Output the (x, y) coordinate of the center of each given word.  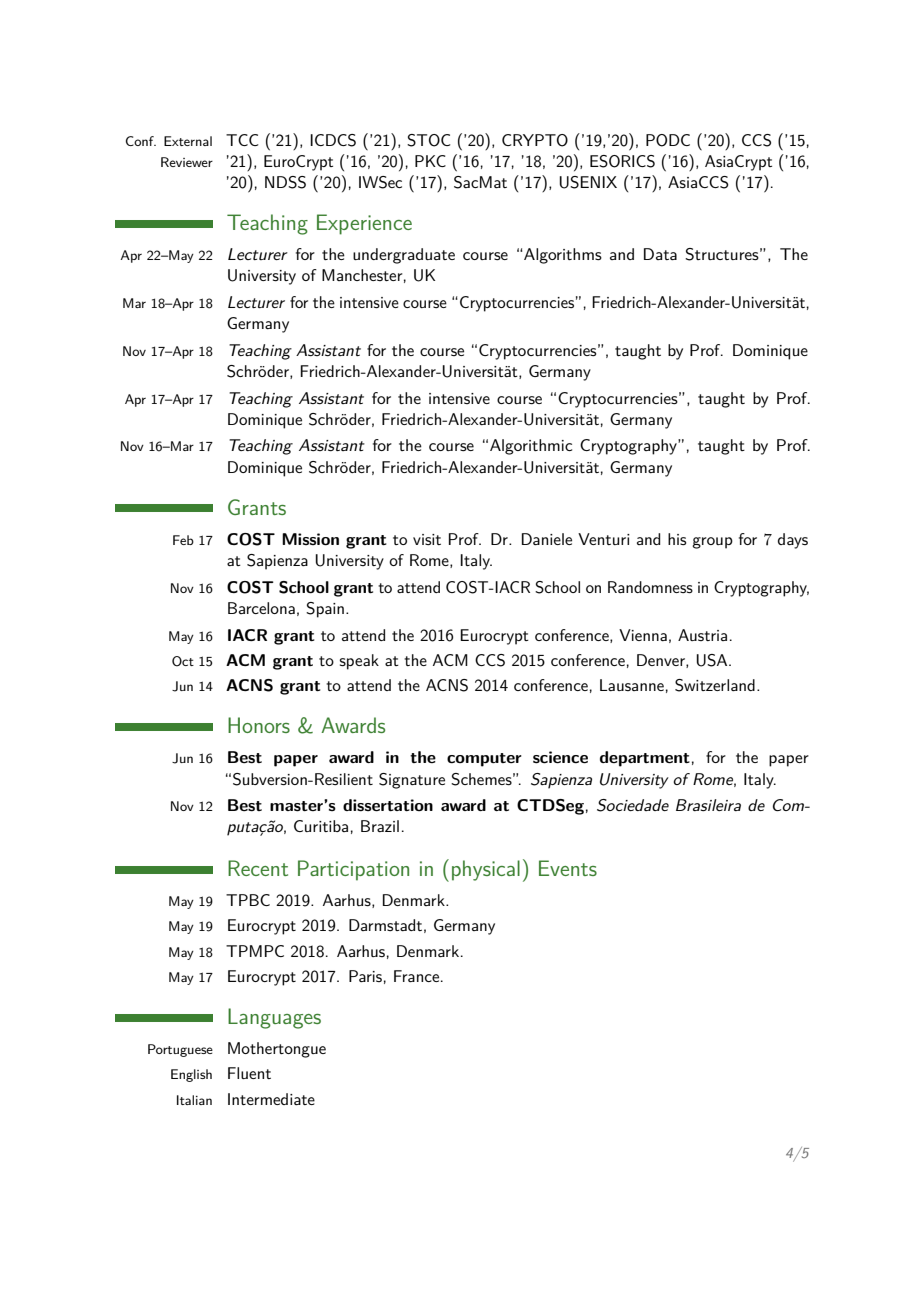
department (645, 759)
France (416, 976)
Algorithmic (531, 447)
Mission (310, 539)
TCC (242, 140)
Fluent (249, 1073)
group (712, 543)
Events (568, 868)
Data (660, 254)
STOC (428, 140)
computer (484, 760)
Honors (259, 725)
